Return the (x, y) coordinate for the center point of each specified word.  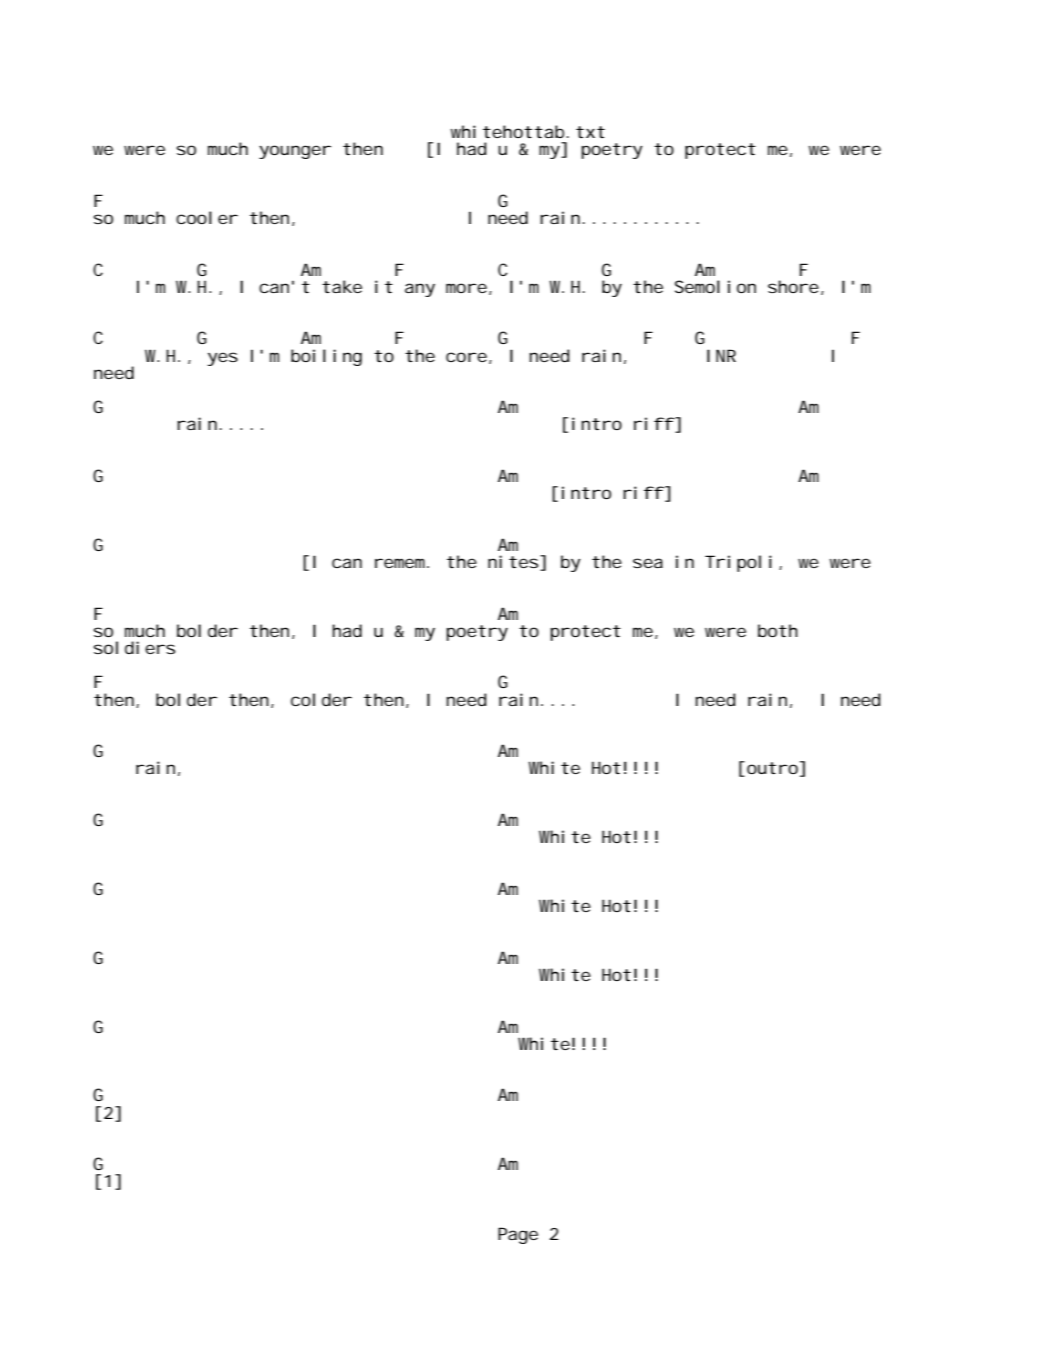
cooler (207, 217)
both (778, 630)
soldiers (134, 647)
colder (321, 699)
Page (518, 1235)
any (420, 290)
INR (721, 355)
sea (648, 563)
